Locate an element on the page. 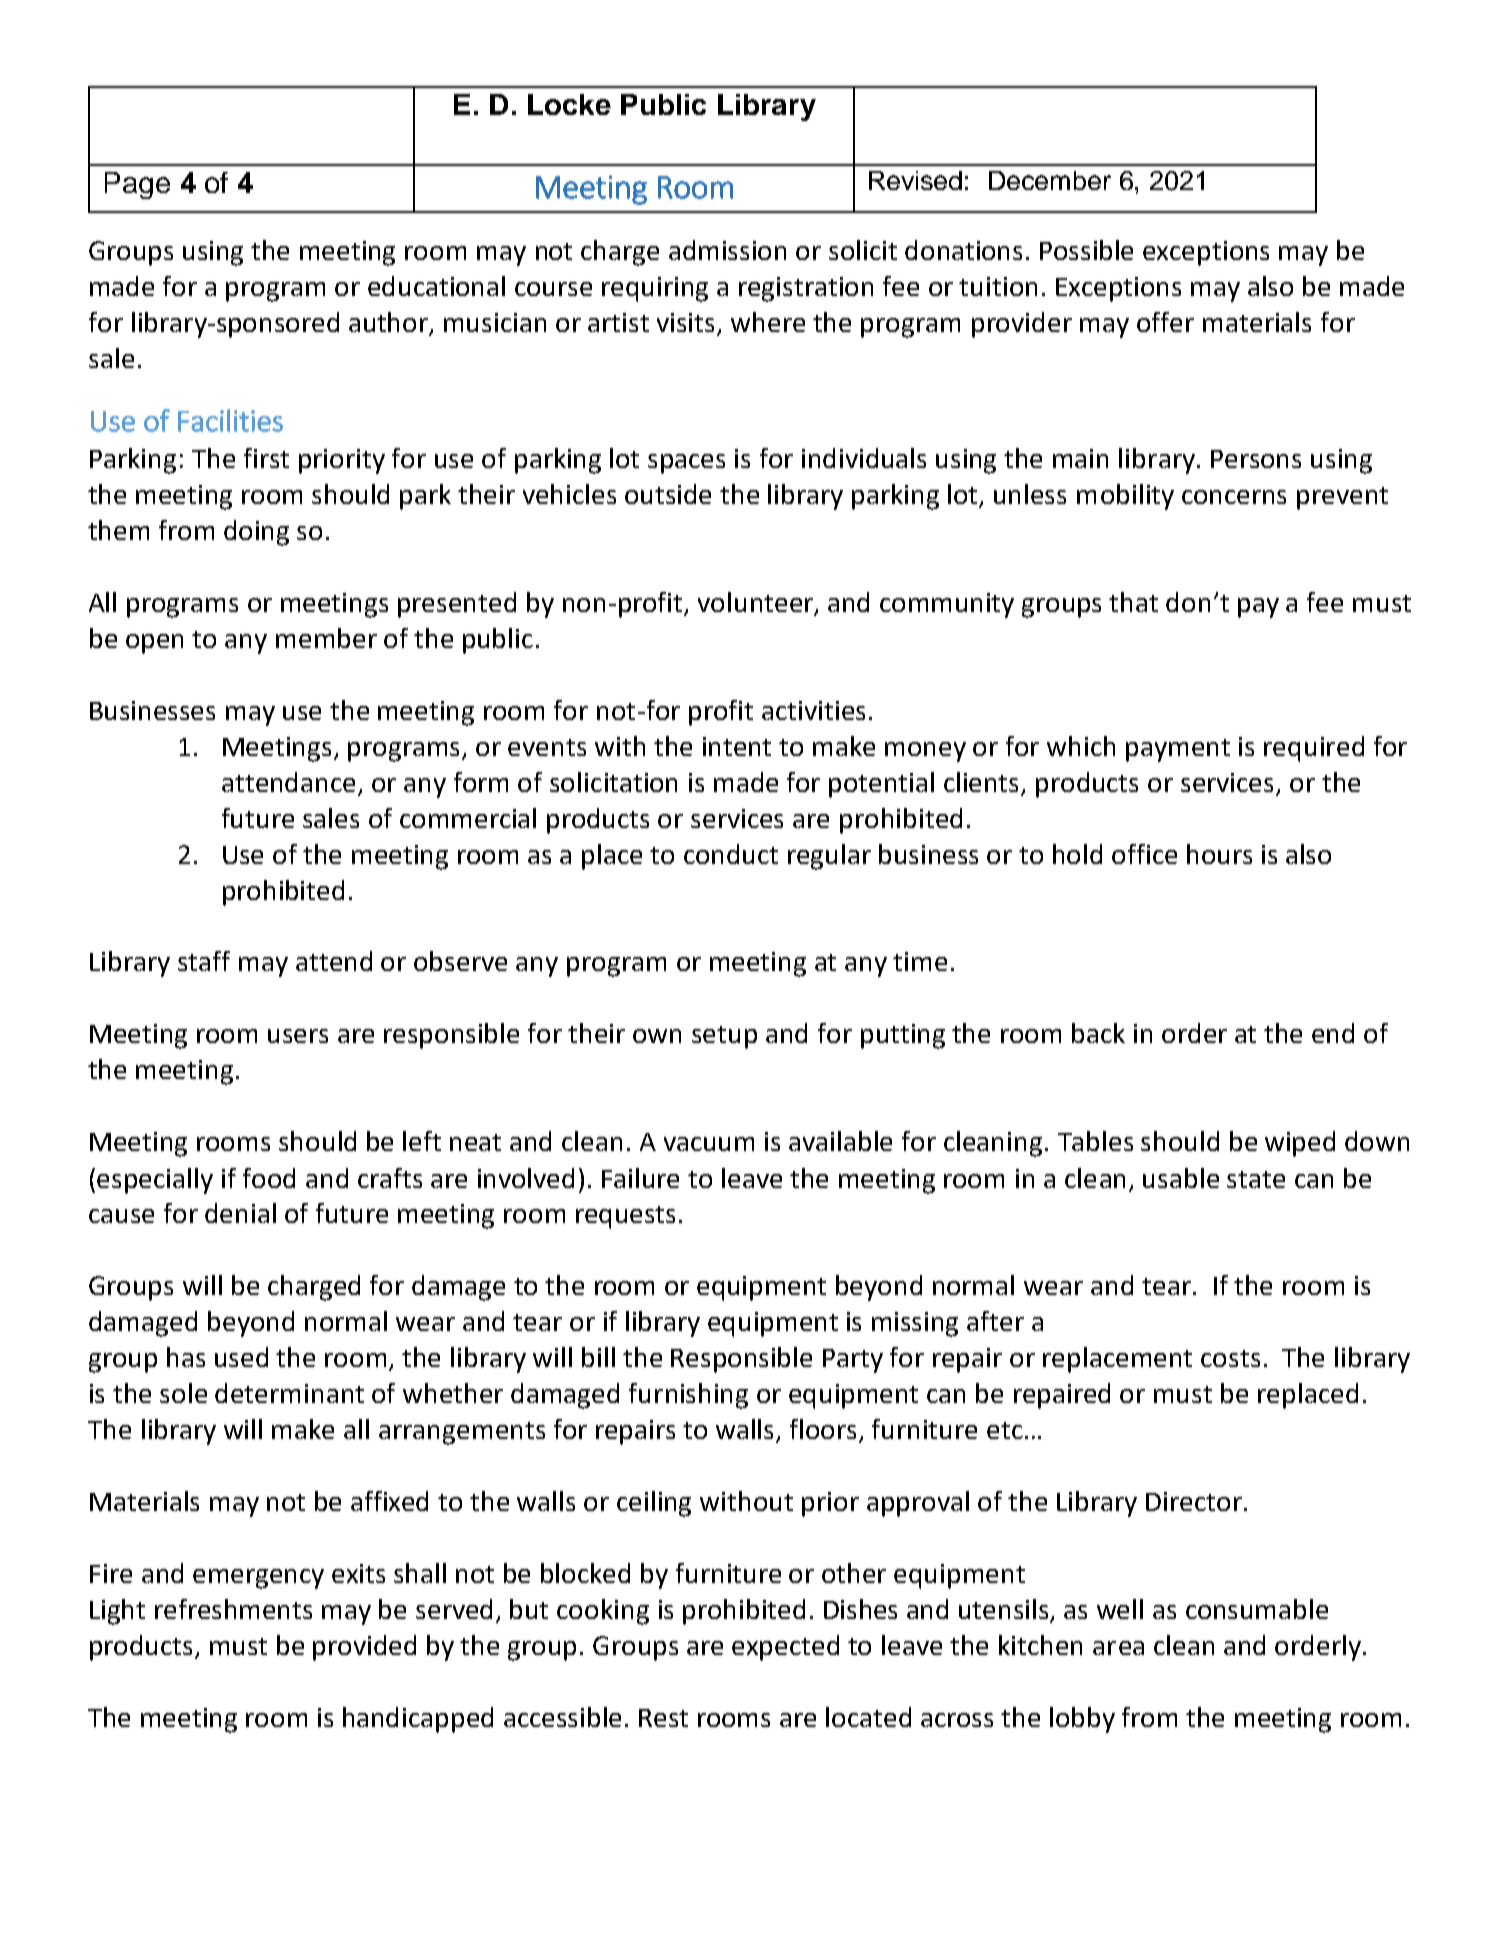 This image has width=1503, height=1945. Page is located at coordinates (137, 185).
